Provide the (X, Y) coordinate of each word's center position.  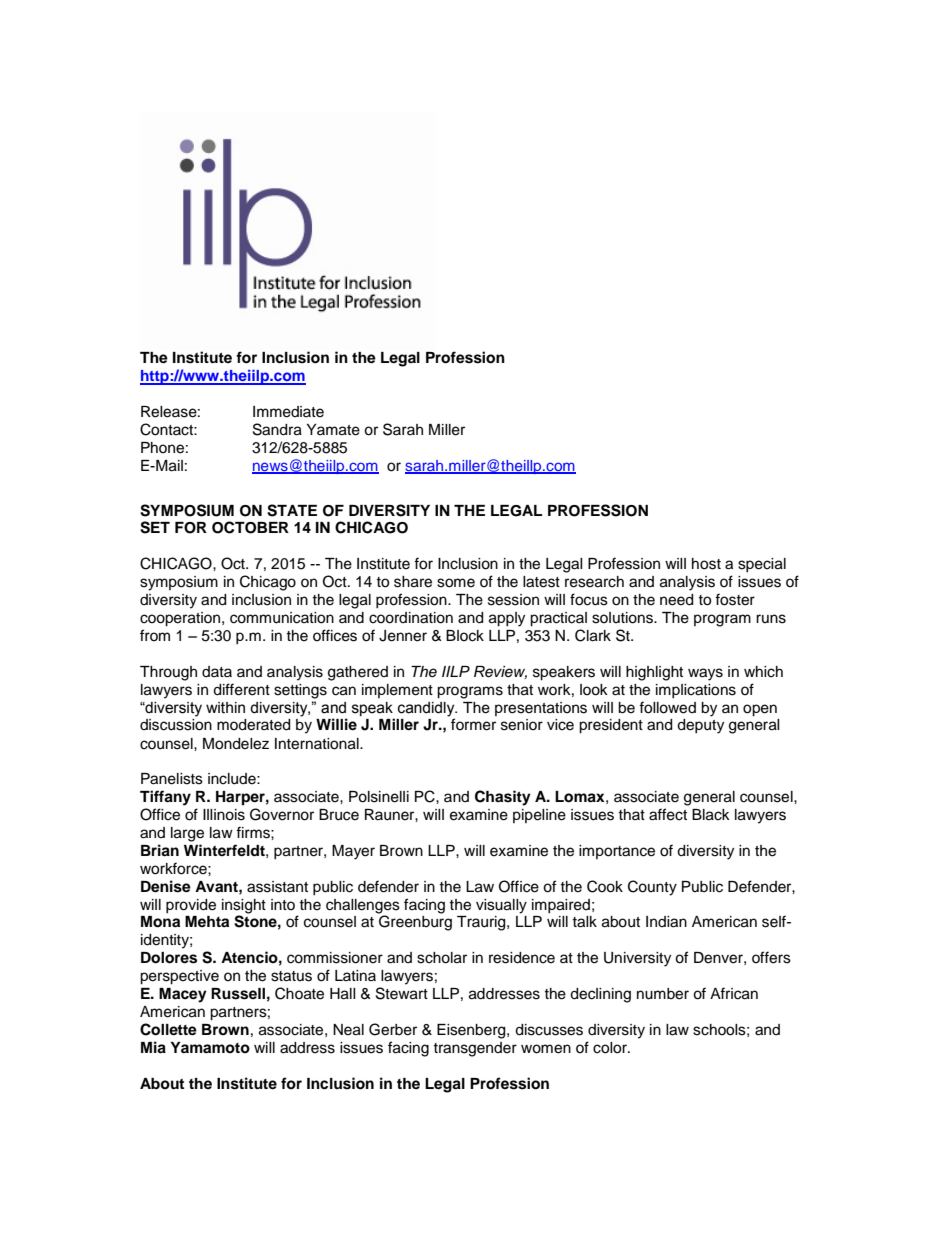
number (663, 994)
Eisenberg (472, 1031)
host (706, 564)
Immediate (288, 412)
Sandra (277, 429)
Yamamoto (210, 1047)
